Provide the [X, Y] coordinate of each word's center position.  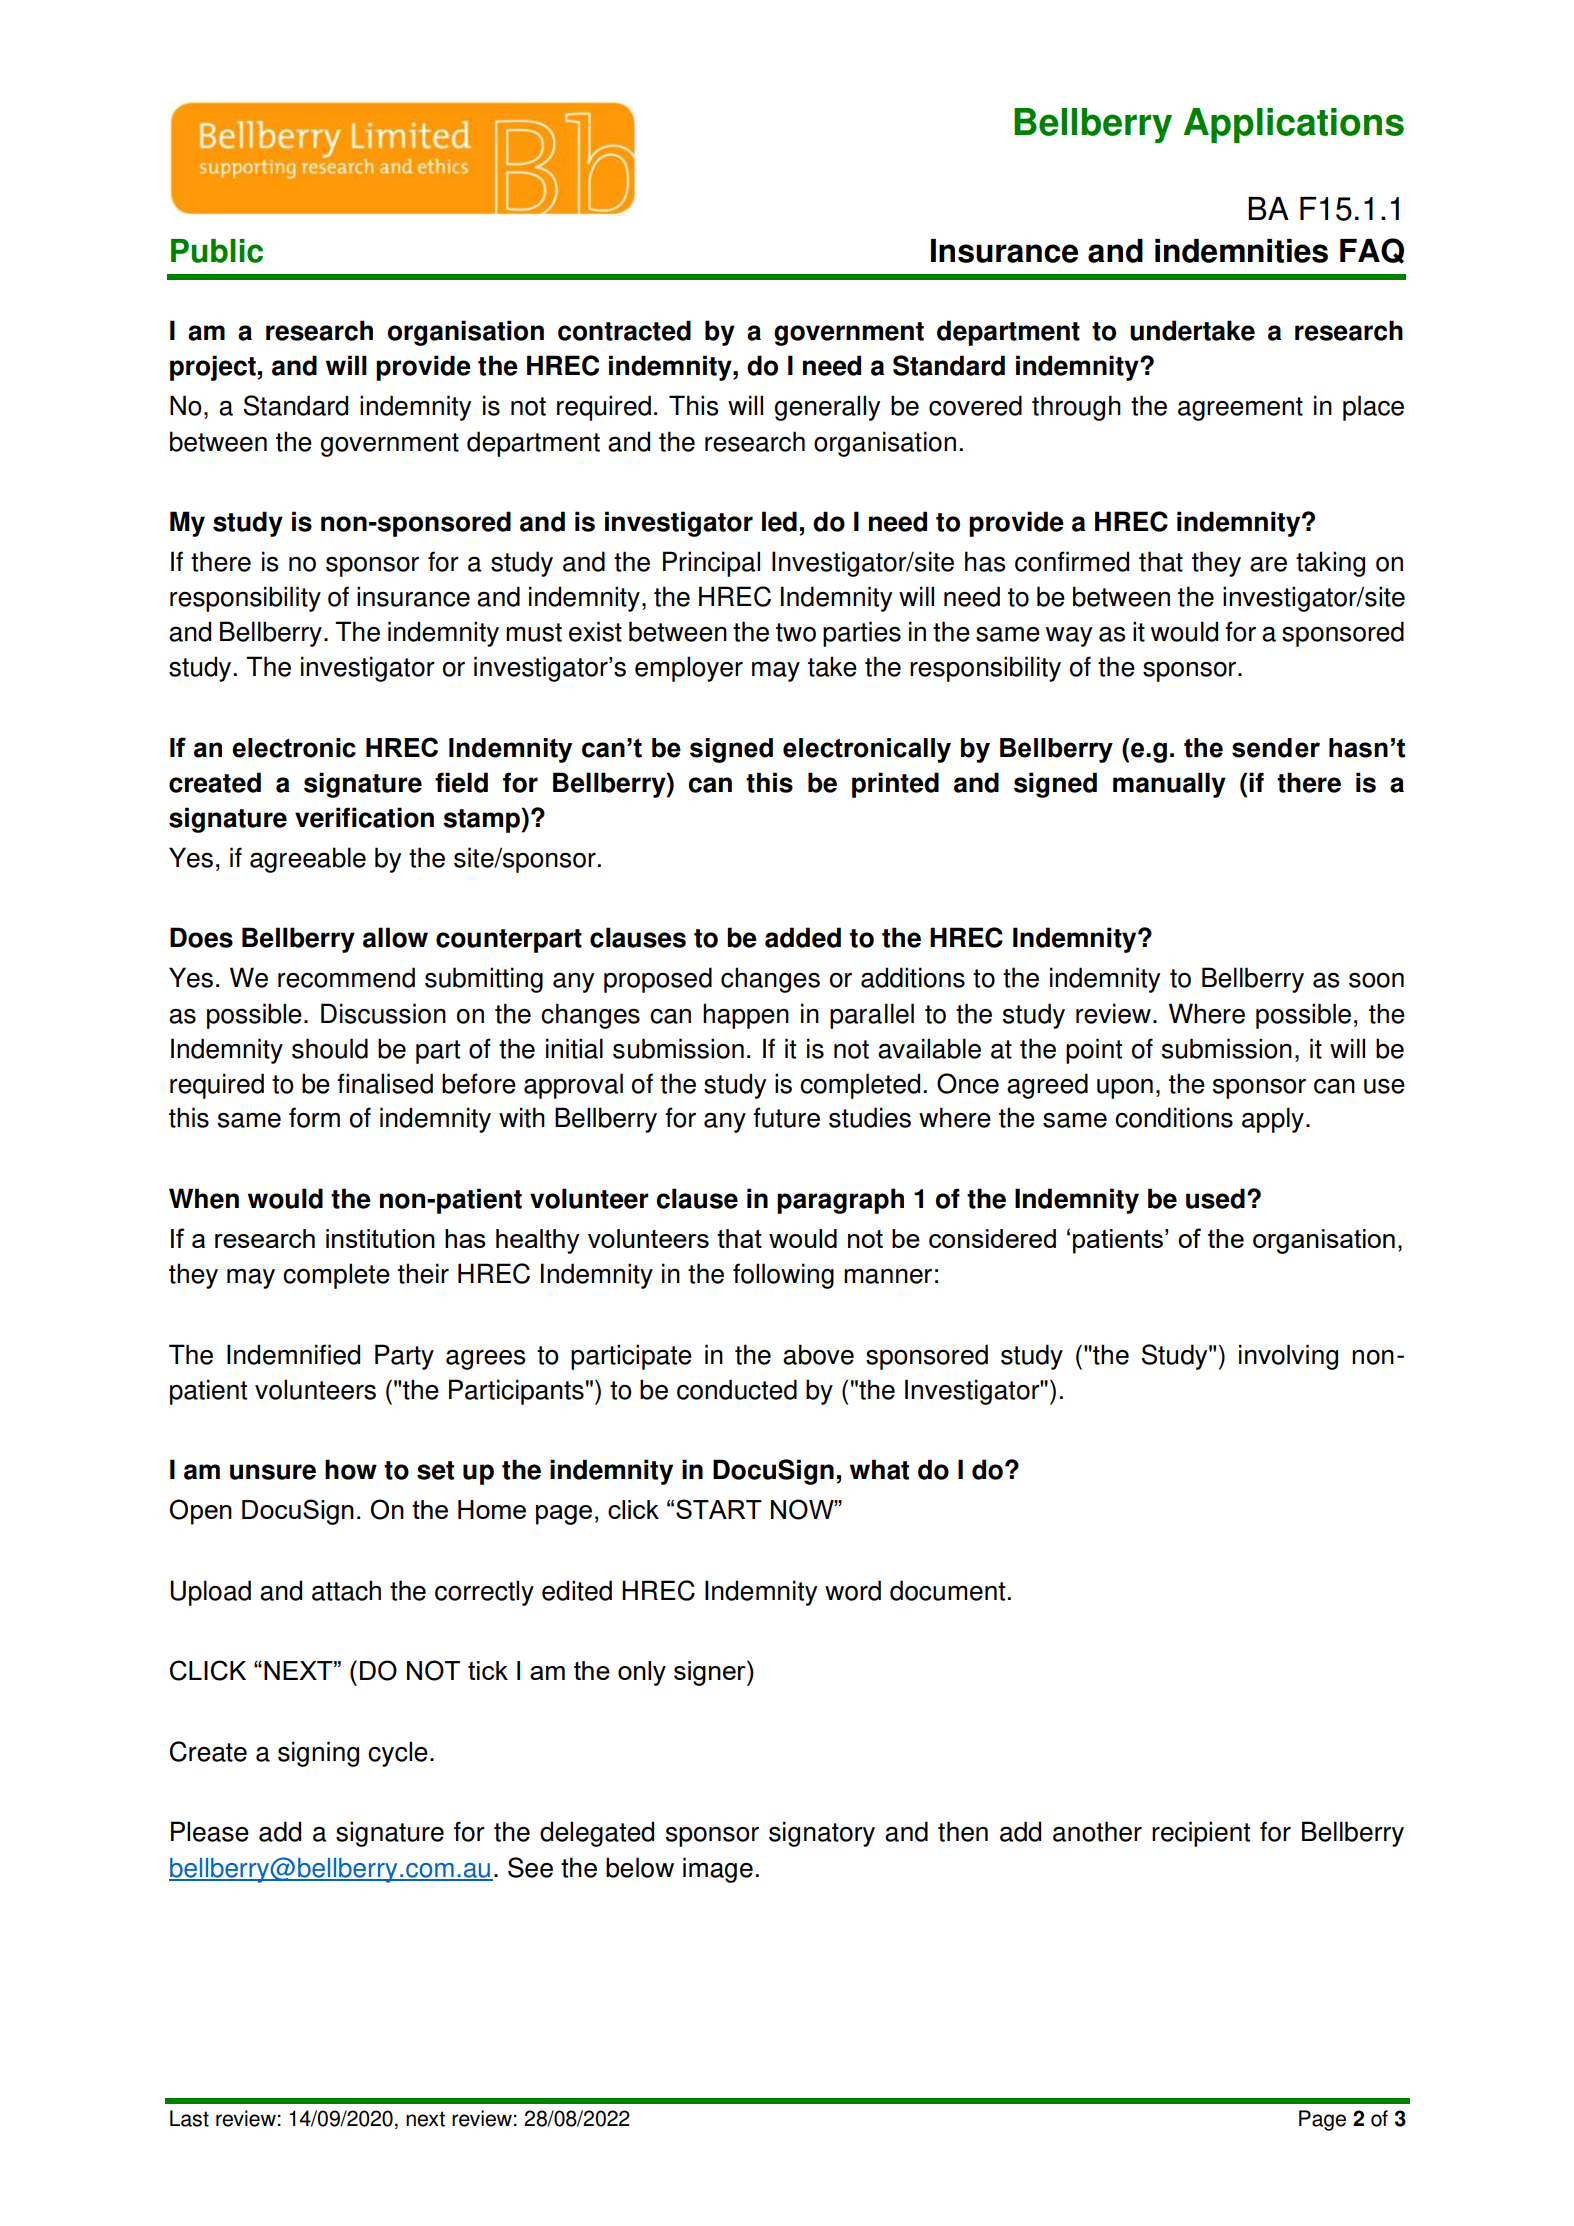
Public [217, 251]
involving [1288, 1357]
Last [189, 2118]
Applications [1293, 125]
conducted [737, 1389]
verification [364, 817]
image [718, 1870]
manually [1169, 785]
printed [895, 785]
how [351, 1469]
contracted [624, 330]
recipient [1201, 1834]
